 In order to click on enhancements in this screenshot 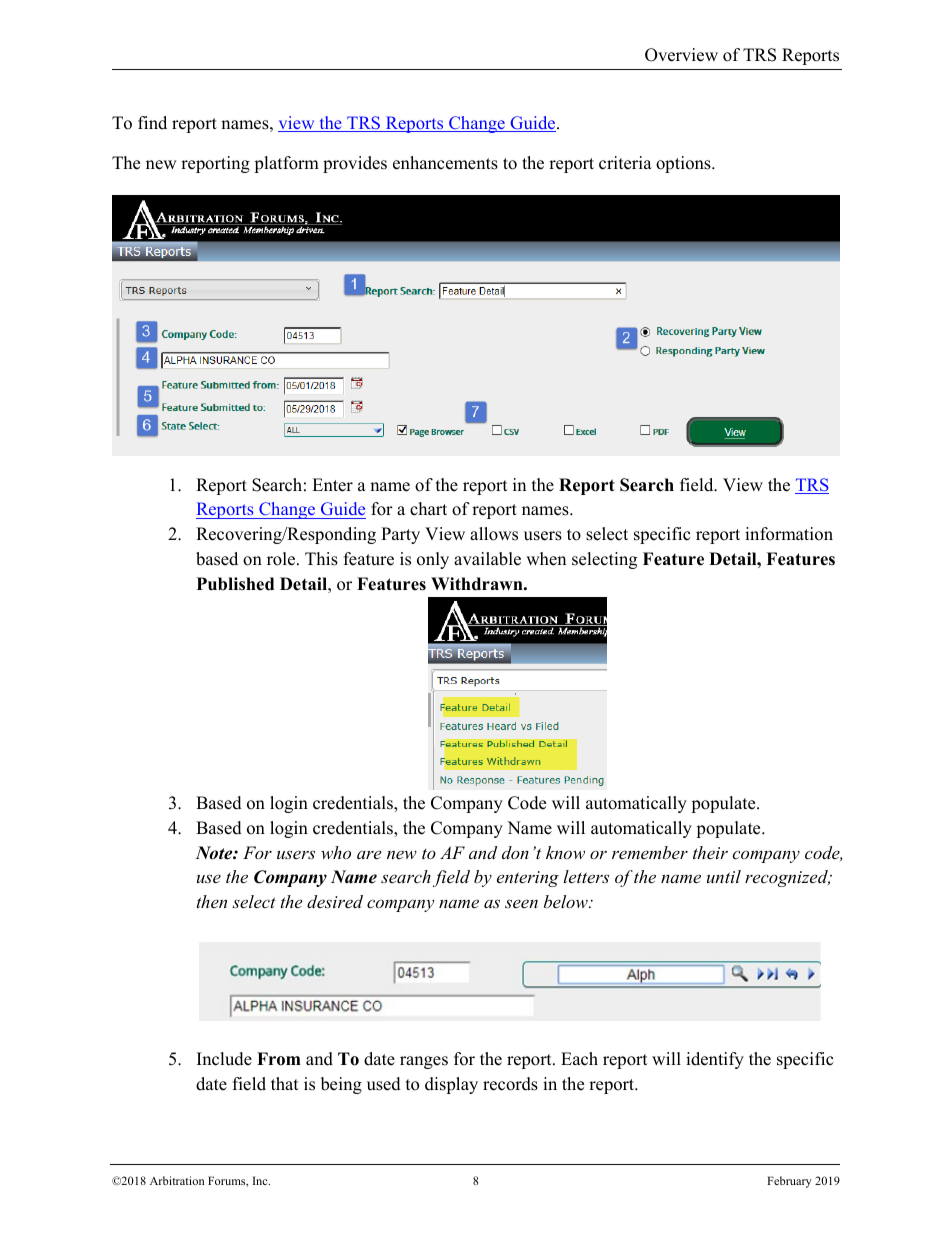, I will do `click(445, 163)`.
